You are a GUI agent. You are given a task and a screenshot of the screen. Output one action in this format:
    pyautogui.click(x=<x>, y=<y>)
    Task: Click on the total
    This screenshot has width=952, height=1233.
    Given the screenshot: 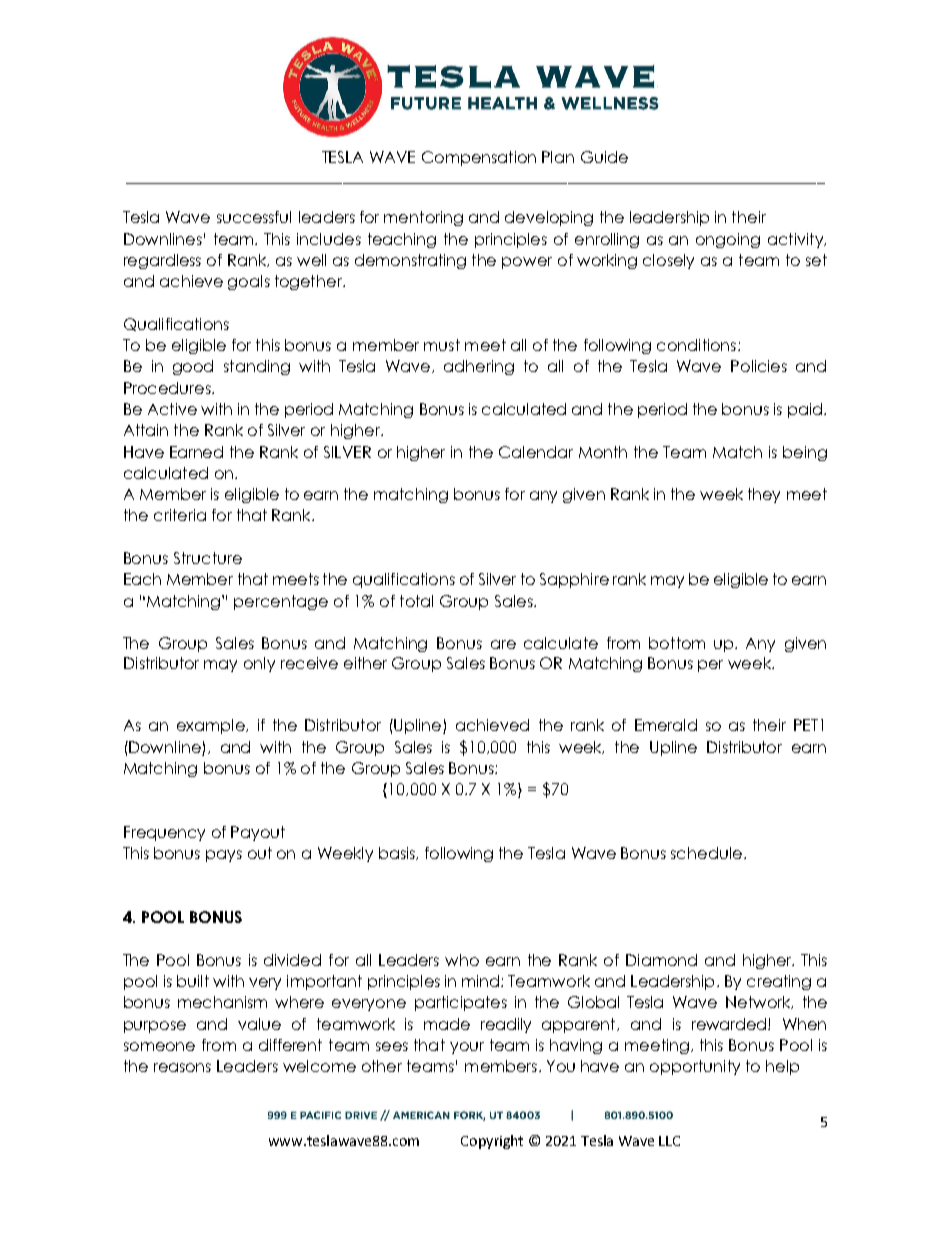 What is the action you would take?
    pyautogui.click(x=416, y=601)
